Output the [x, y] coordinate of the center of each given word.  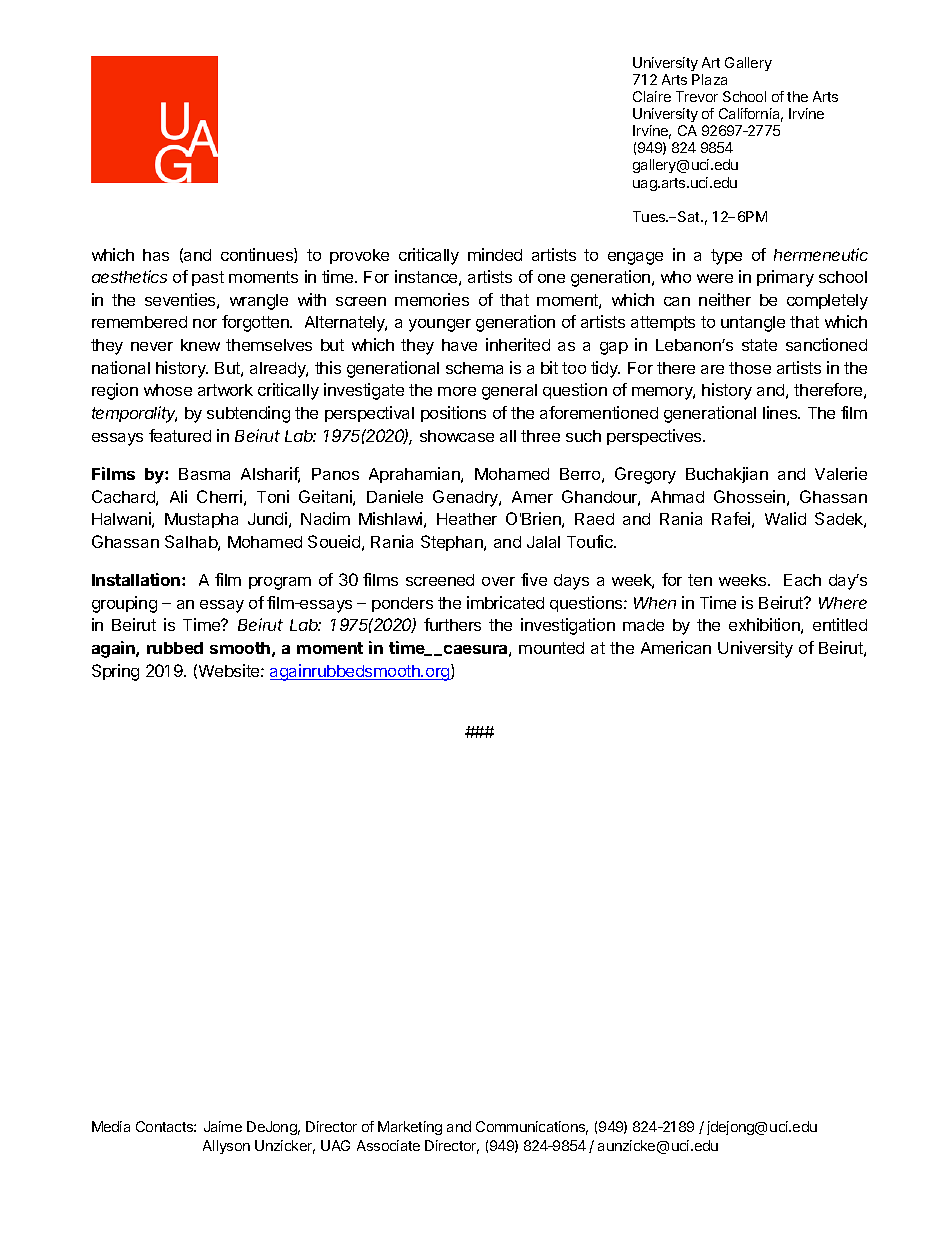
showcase [457, 436]
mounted [551, 648]
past [208, 278]
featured [180, 435]
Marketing [410, 1128]
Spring [115, 672]
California [751, 115]
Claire [652, 96]
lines [781, 412]
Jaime [223, 1126]
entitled [840, 624]
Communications [532, 1128]
